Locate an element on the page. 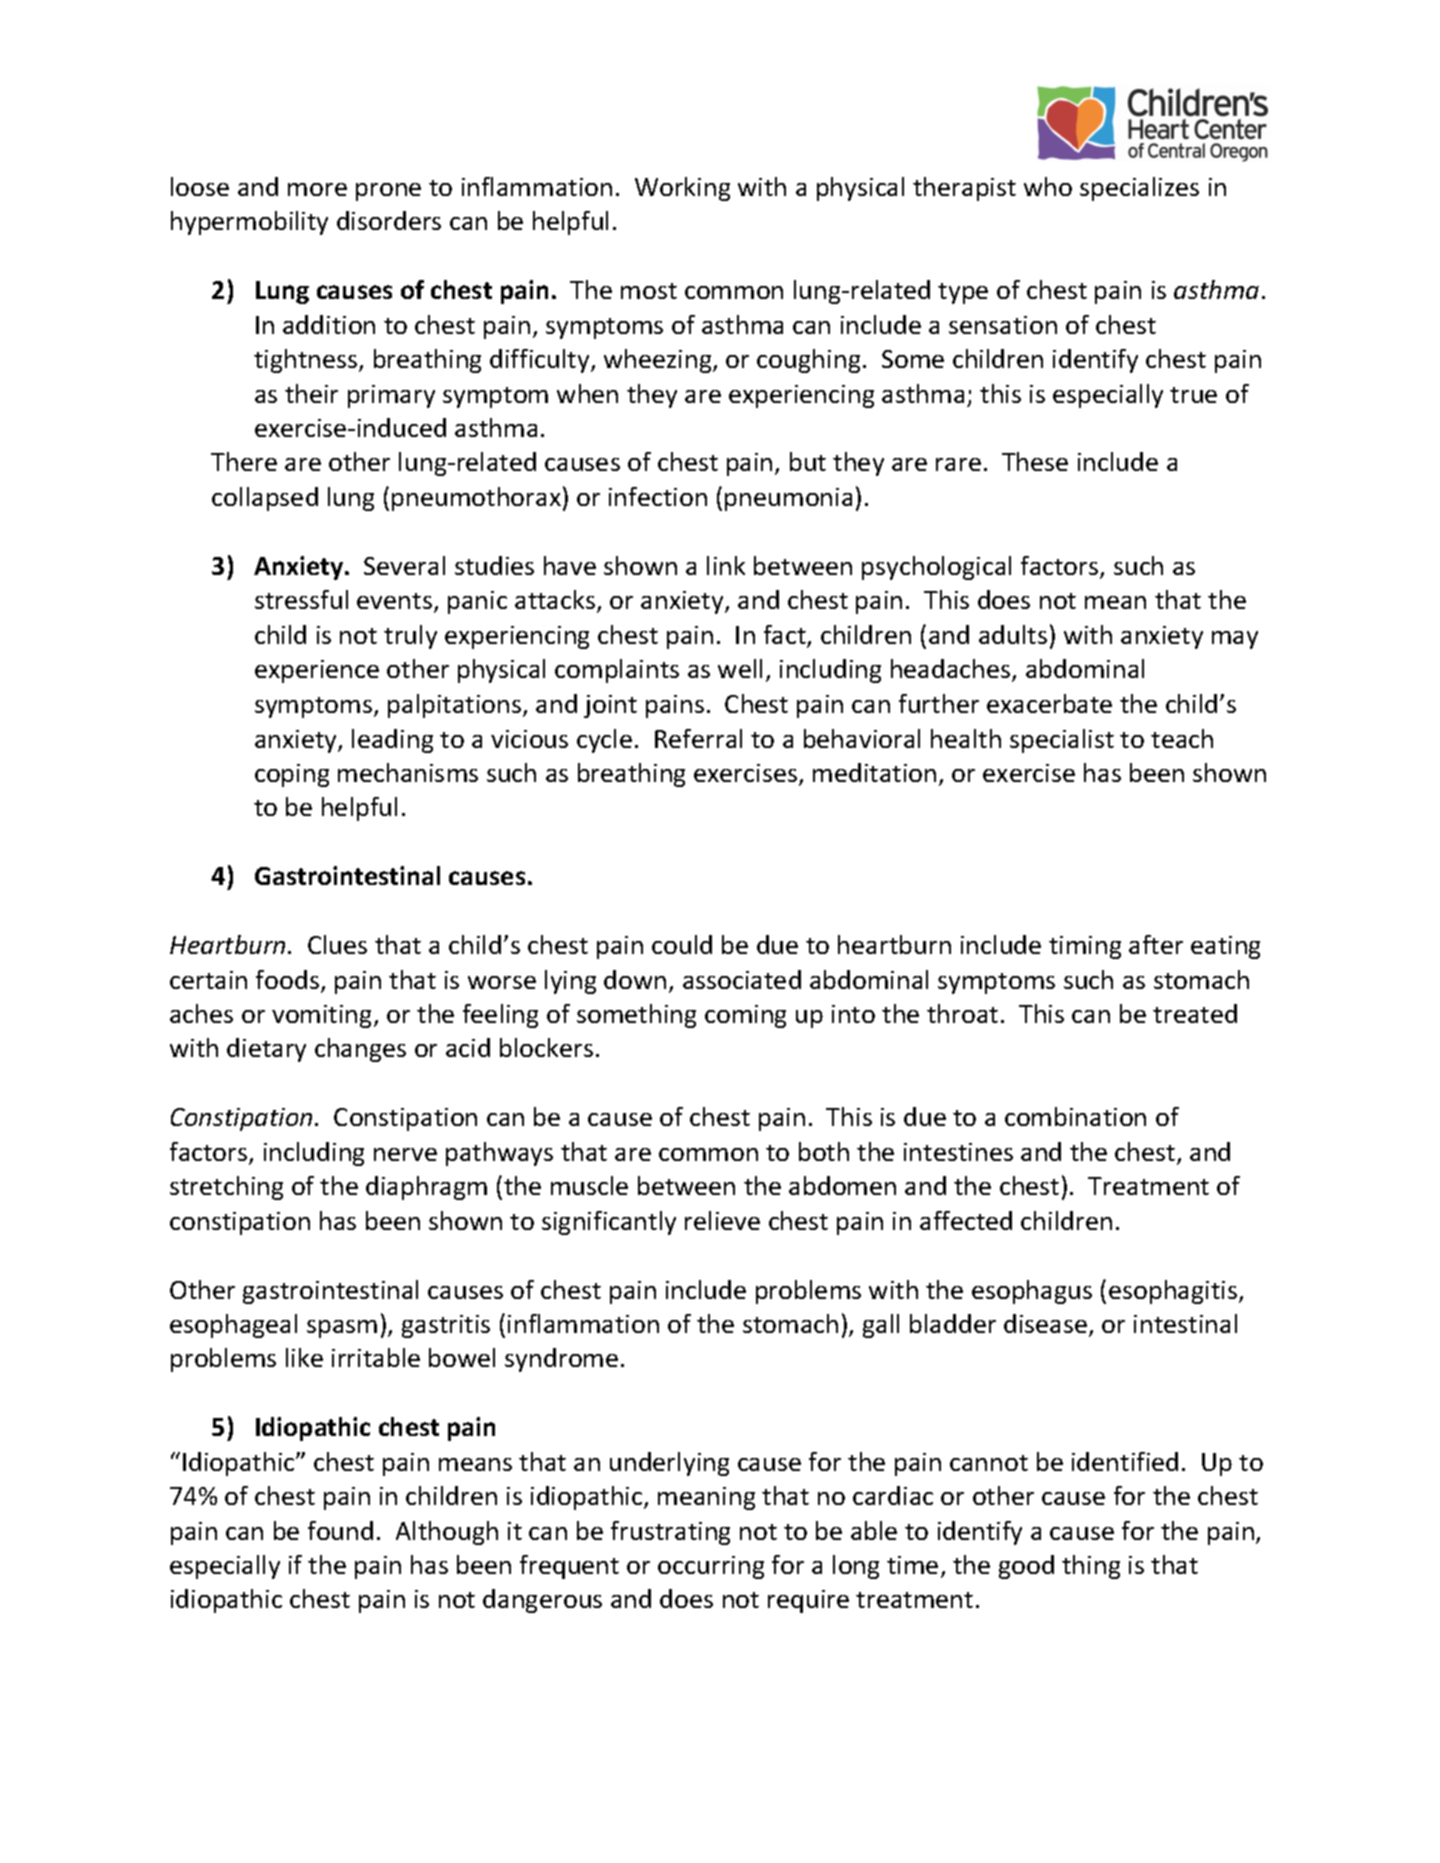  Working is located at coordinates (682, 189).
